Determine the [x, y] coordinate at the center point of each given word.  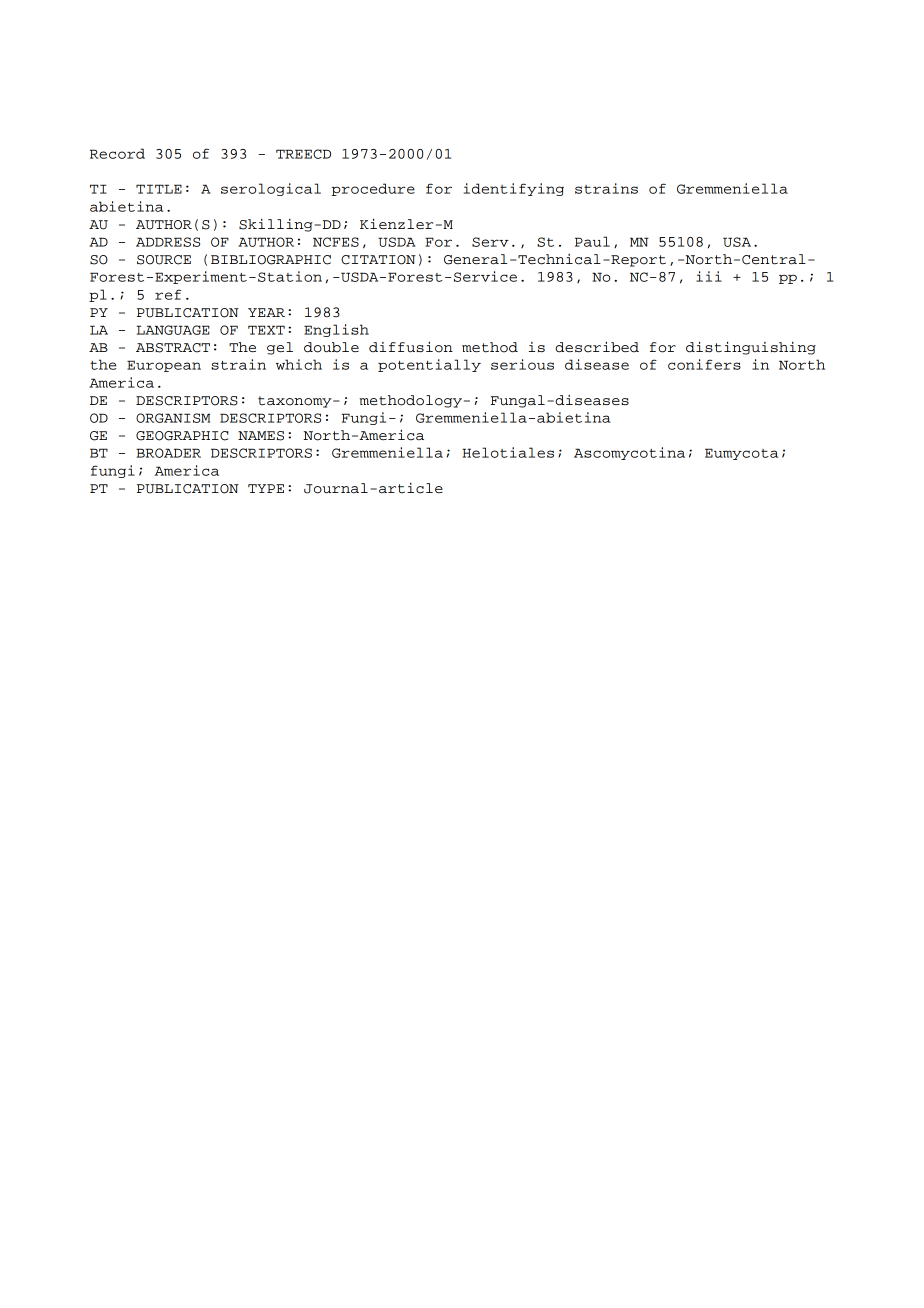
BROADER [168, 453]
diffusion [411, 347]
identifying [514, 189]
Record [117, 153]
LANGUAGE [173, 330]
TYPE [266, 488]
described [597, 347]
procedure [373, 189]
